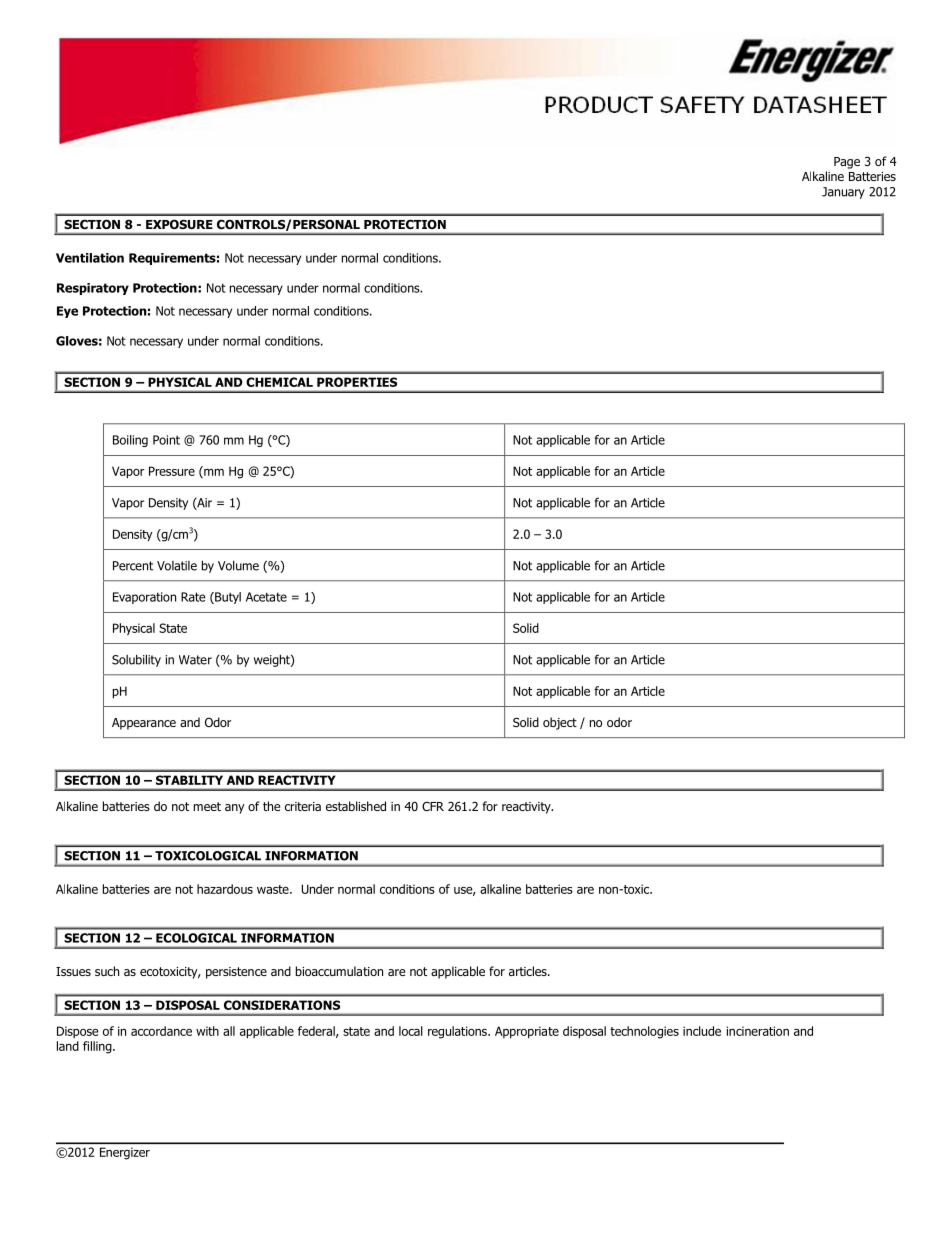  What do you see at coordinates (279, 382) in the screenshot?
I see `CHEMICAL` at bounding box center [279, 382].
